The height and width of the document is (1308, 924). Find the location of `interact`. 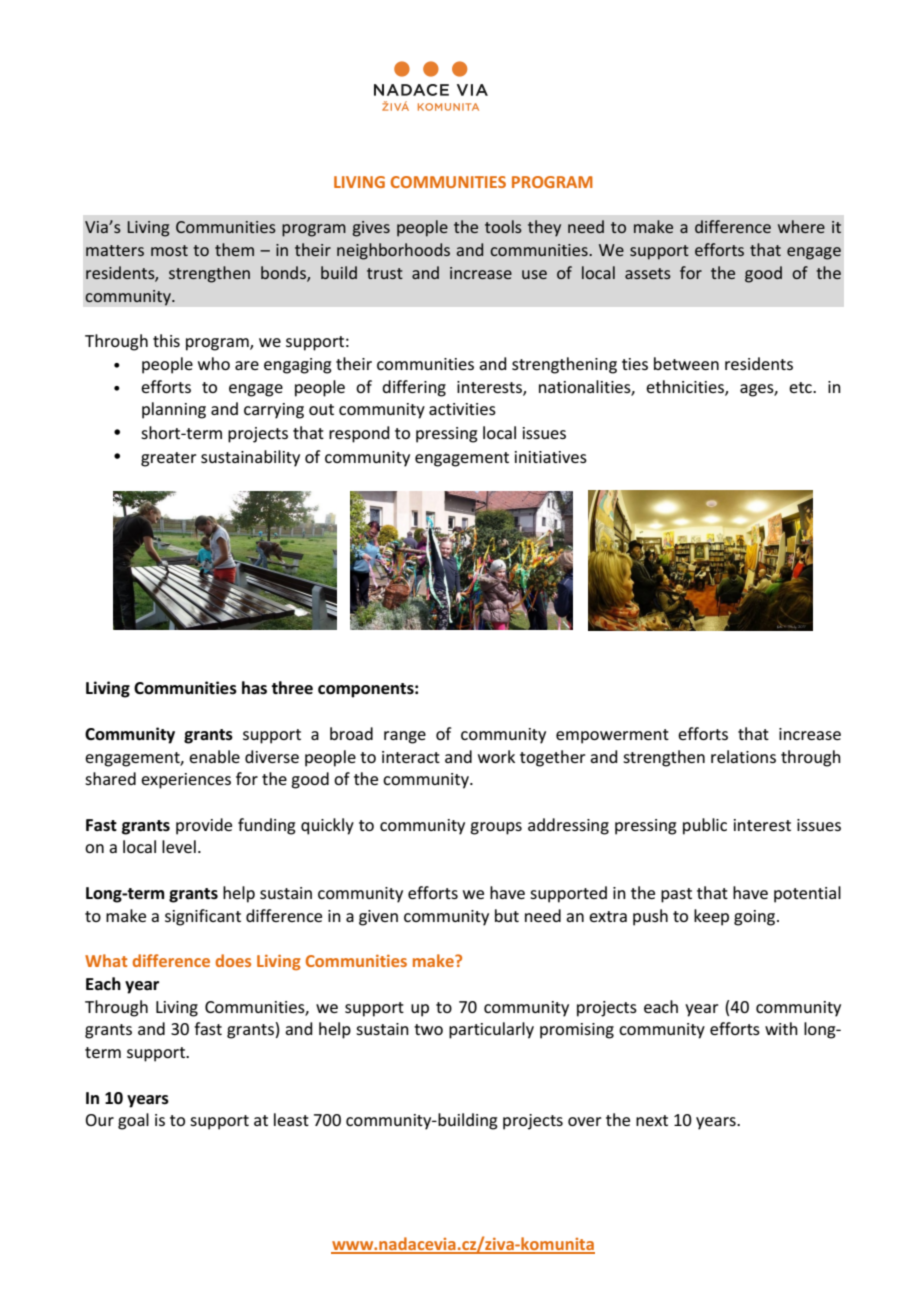

interact is located at coordinates (411, 757).
